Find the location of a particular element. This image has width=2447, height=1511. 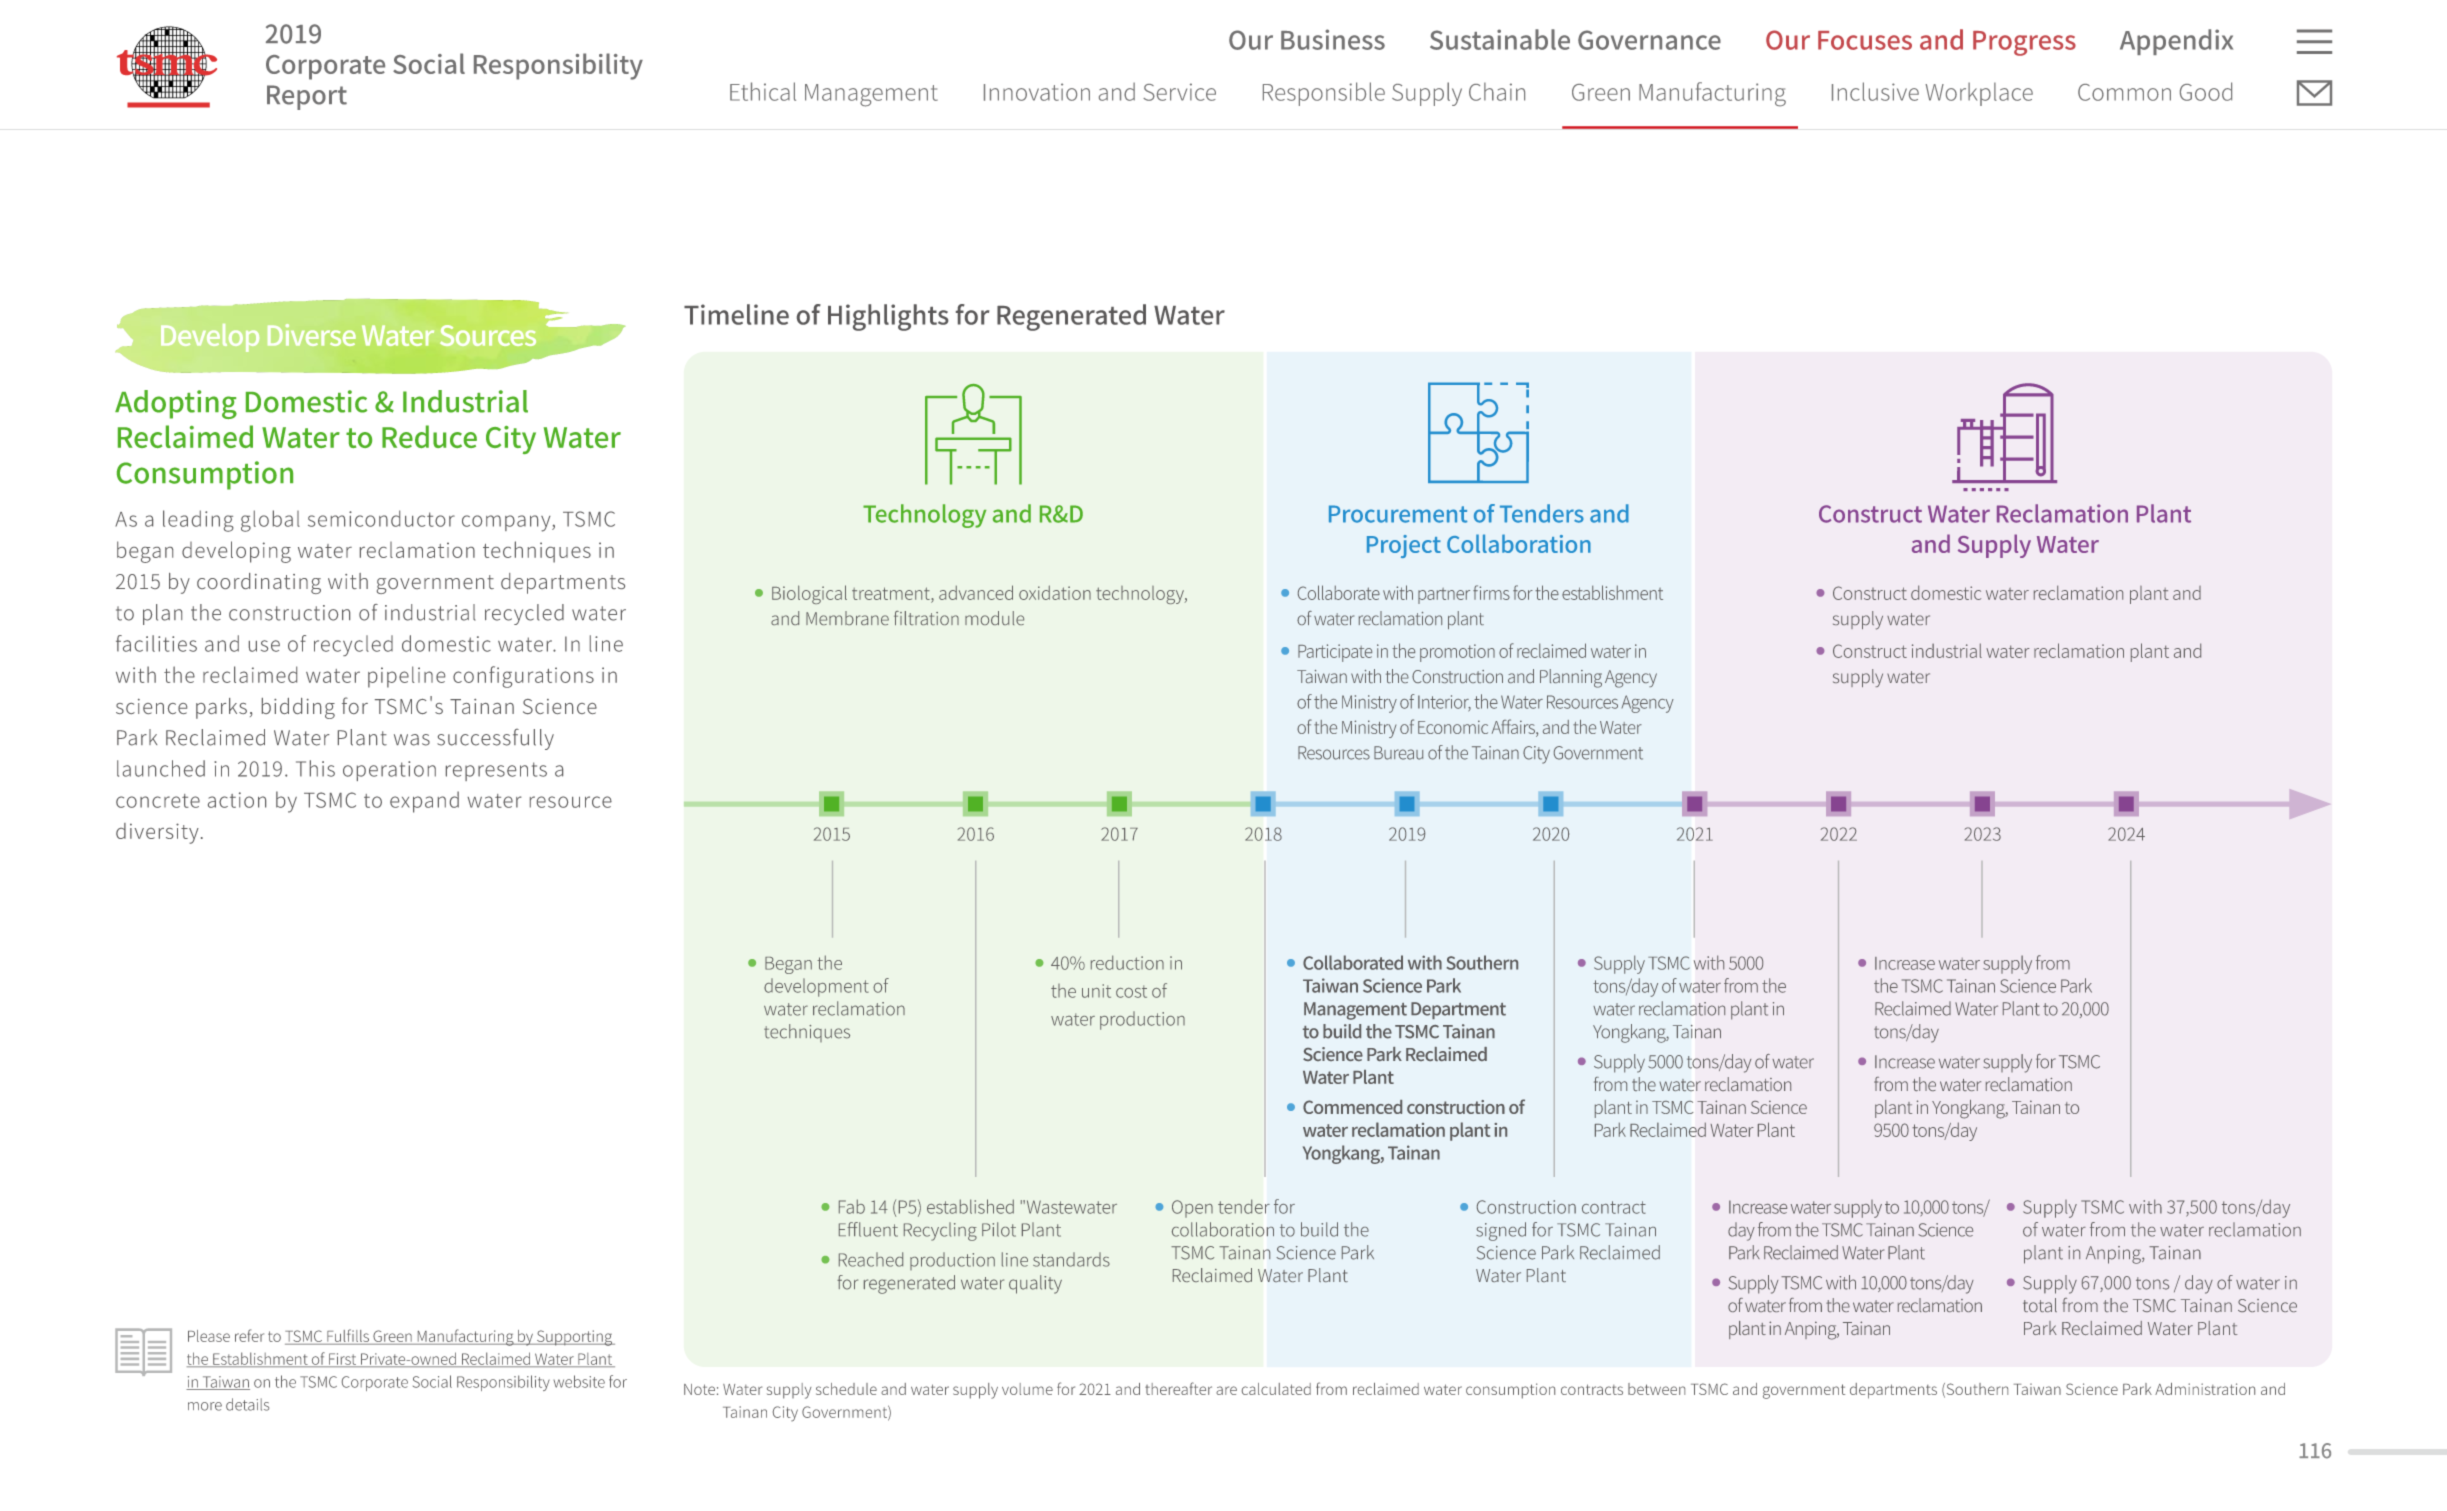

successfully is located at coordinates (495, 739).
